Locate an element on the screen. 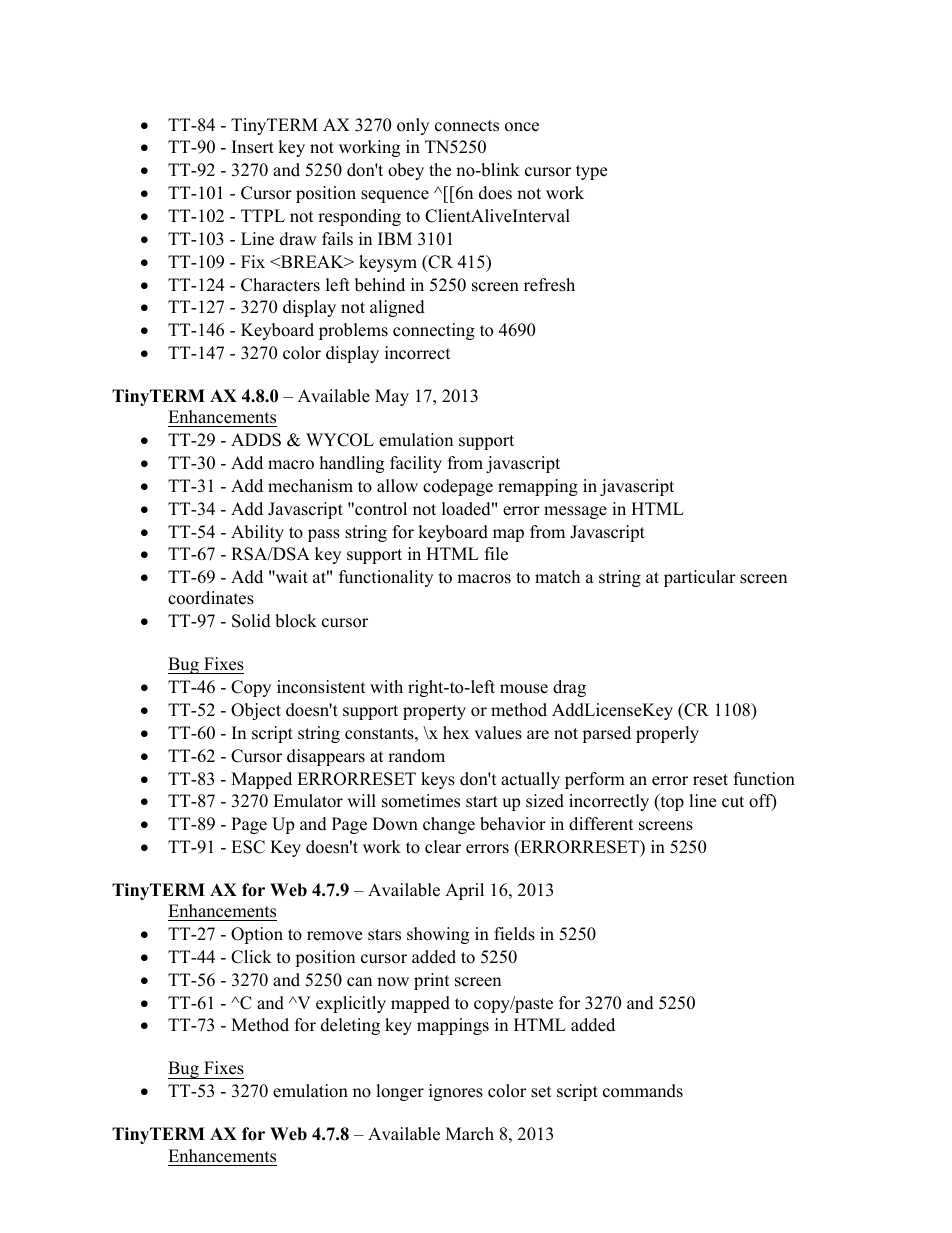  deleting is located at coordinates (350, 1026).
